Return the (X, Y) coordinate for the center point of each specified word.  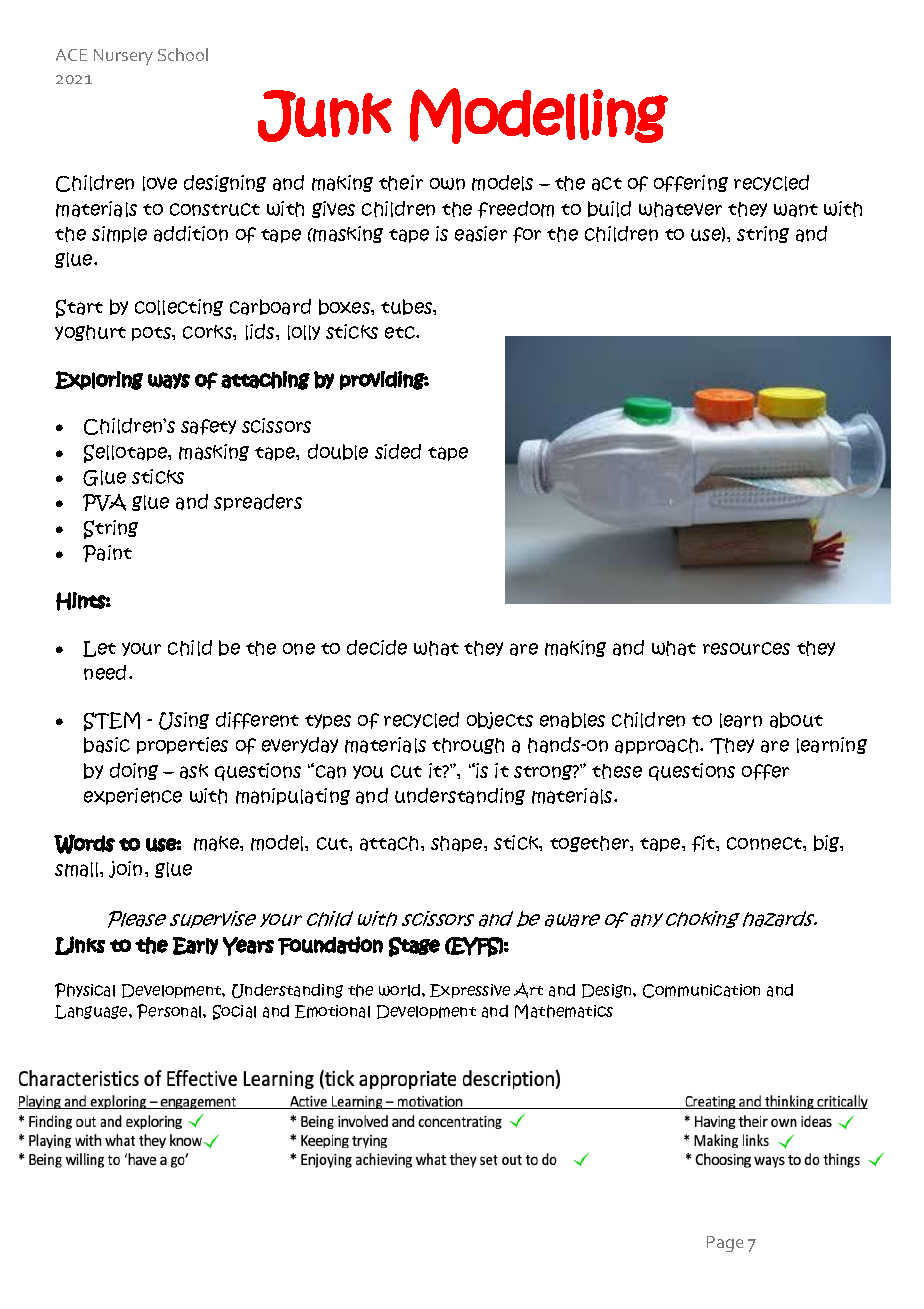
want (796, 210)
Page (725, 1244)
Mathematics (564, 1011)
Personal (170, 1011)
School (183, 54)
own (447, 184)
